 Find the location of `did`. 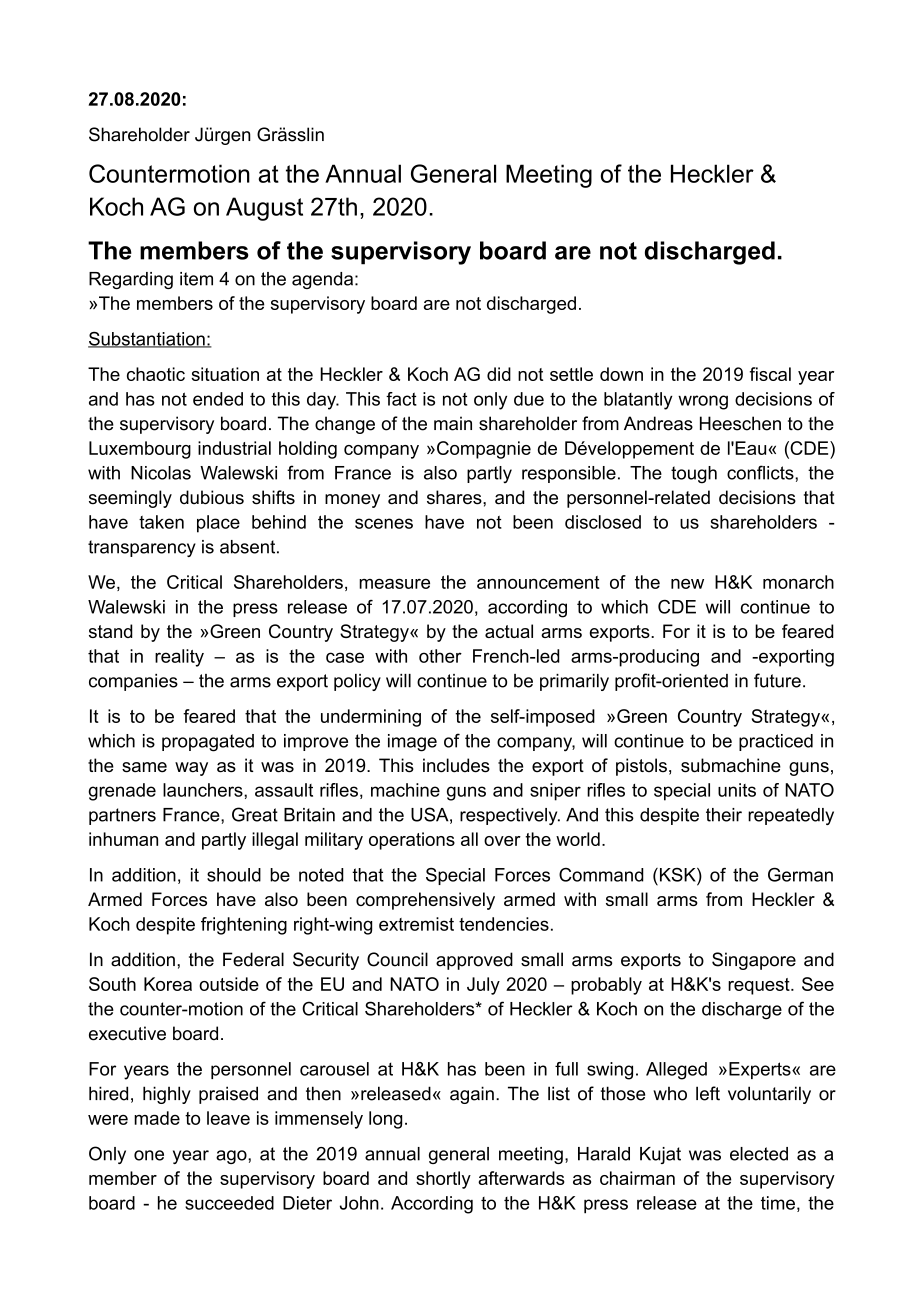

did is located at coordinates (499, 374).
